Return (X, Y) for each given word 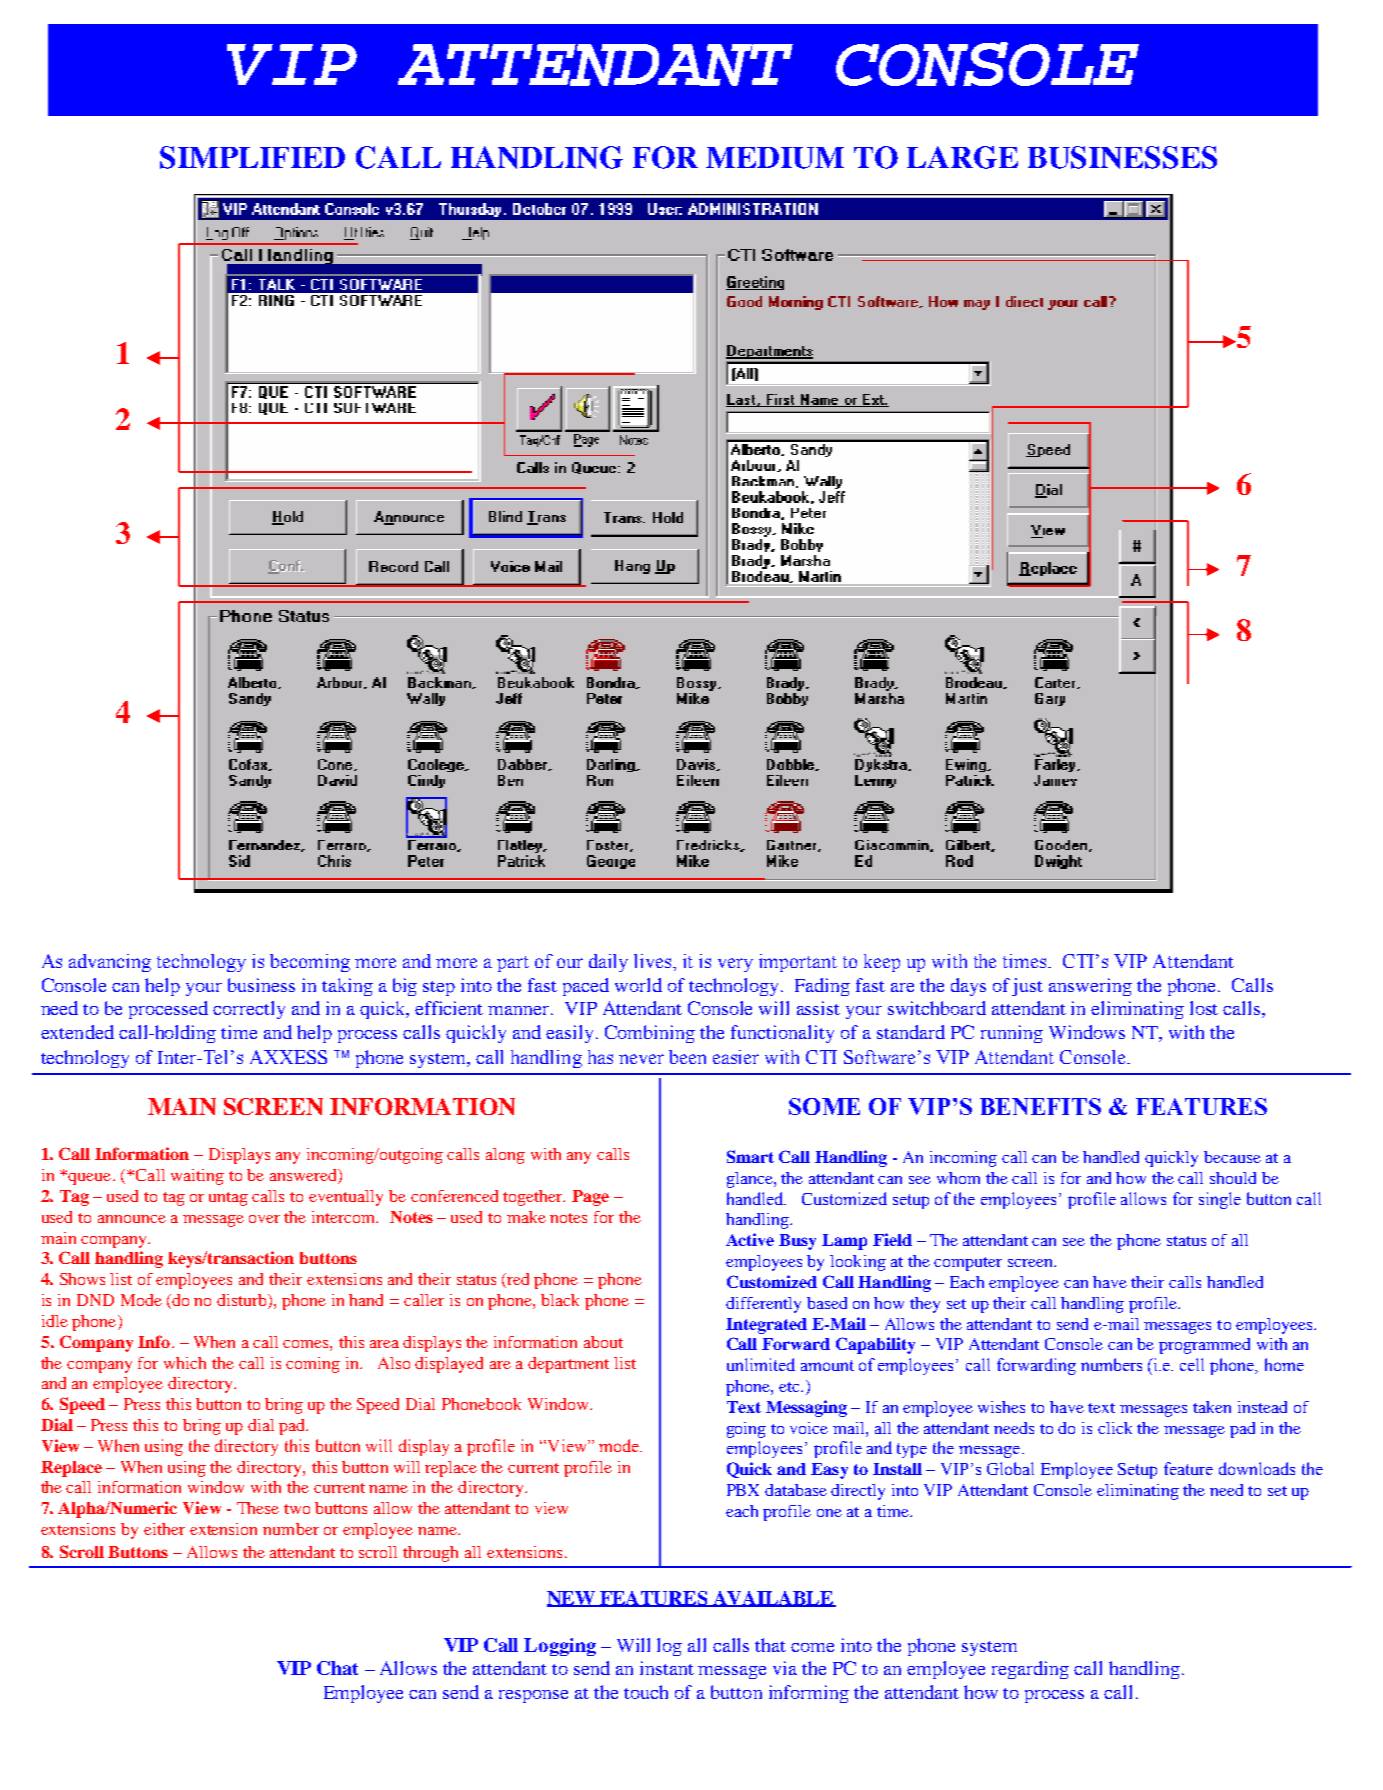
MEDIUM (775, 158)
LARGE (962, 157)
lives (654, 961)
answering (1090, 987)
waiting (197, 1177)
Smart (750, 1156)
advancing (110, 963)
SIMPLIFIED (252, 157)
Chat (337, 1668)
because (1232, 1157)
